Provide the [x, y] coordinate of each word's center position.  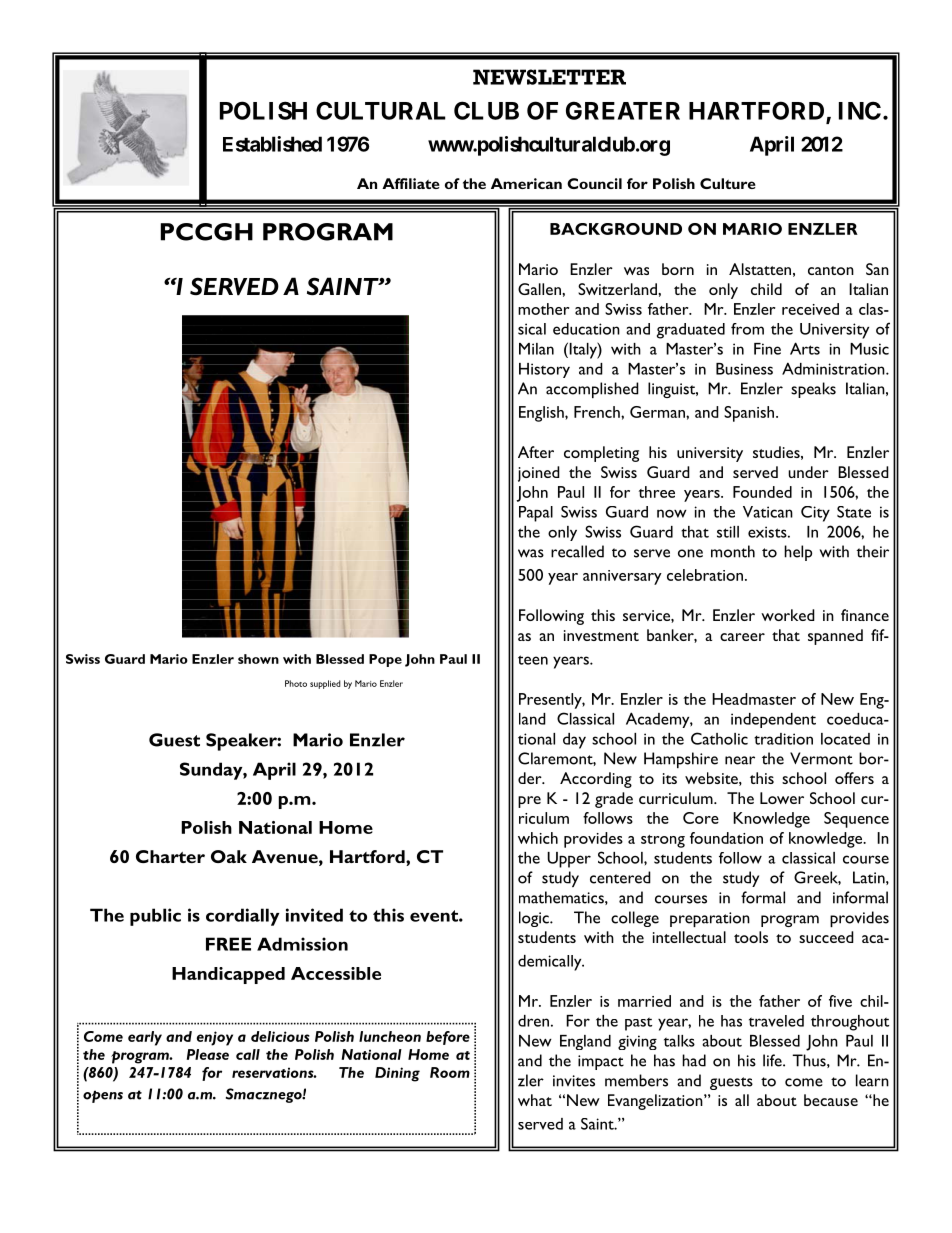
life [773, 1060]
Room [450, 1072]
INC [860, 110]
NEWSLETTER [549, 77]
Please [208, 1054]
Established [272, 144]
